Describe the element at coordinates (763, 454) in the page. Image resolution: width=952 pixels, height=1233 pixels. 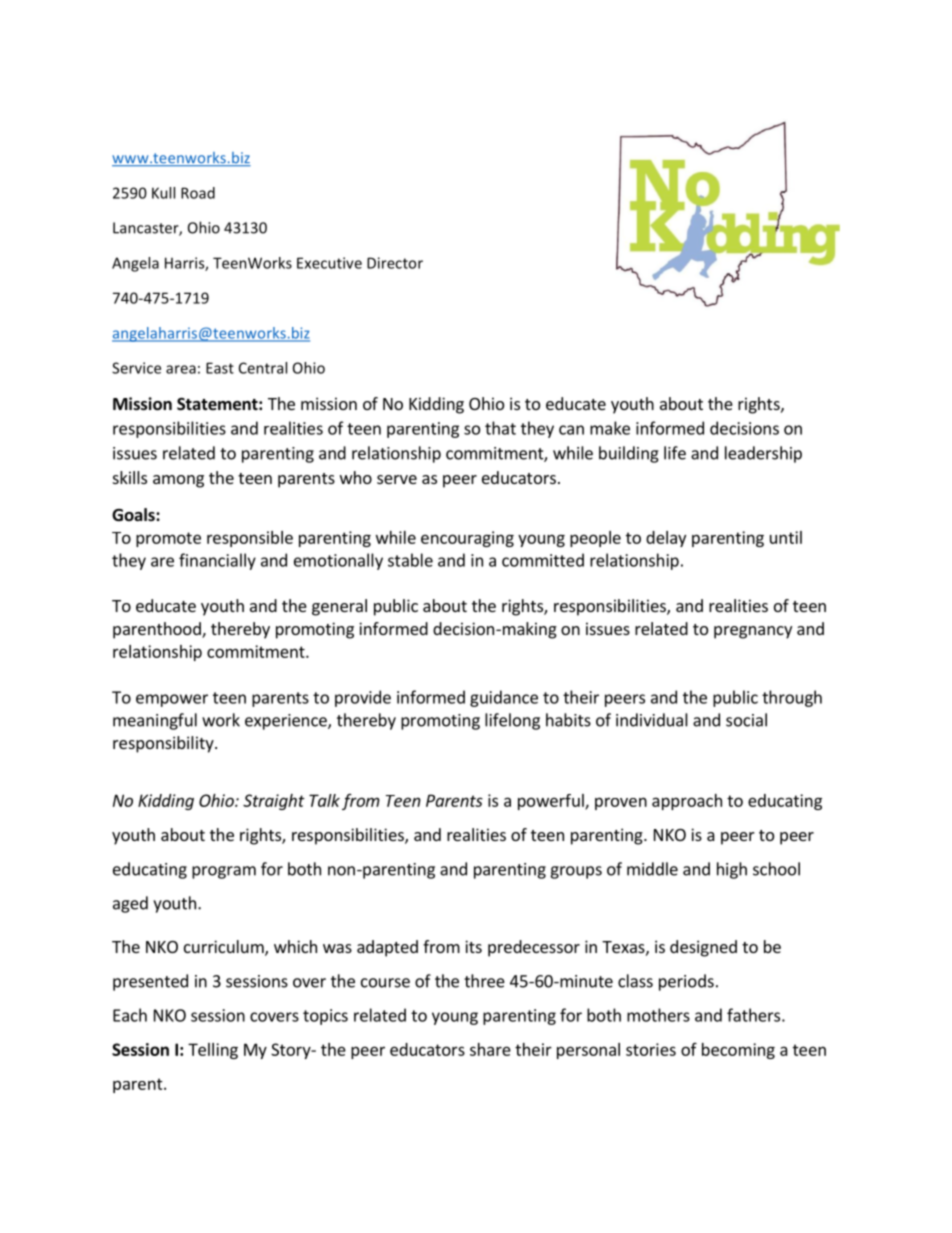
I see `leadership` at that location.
